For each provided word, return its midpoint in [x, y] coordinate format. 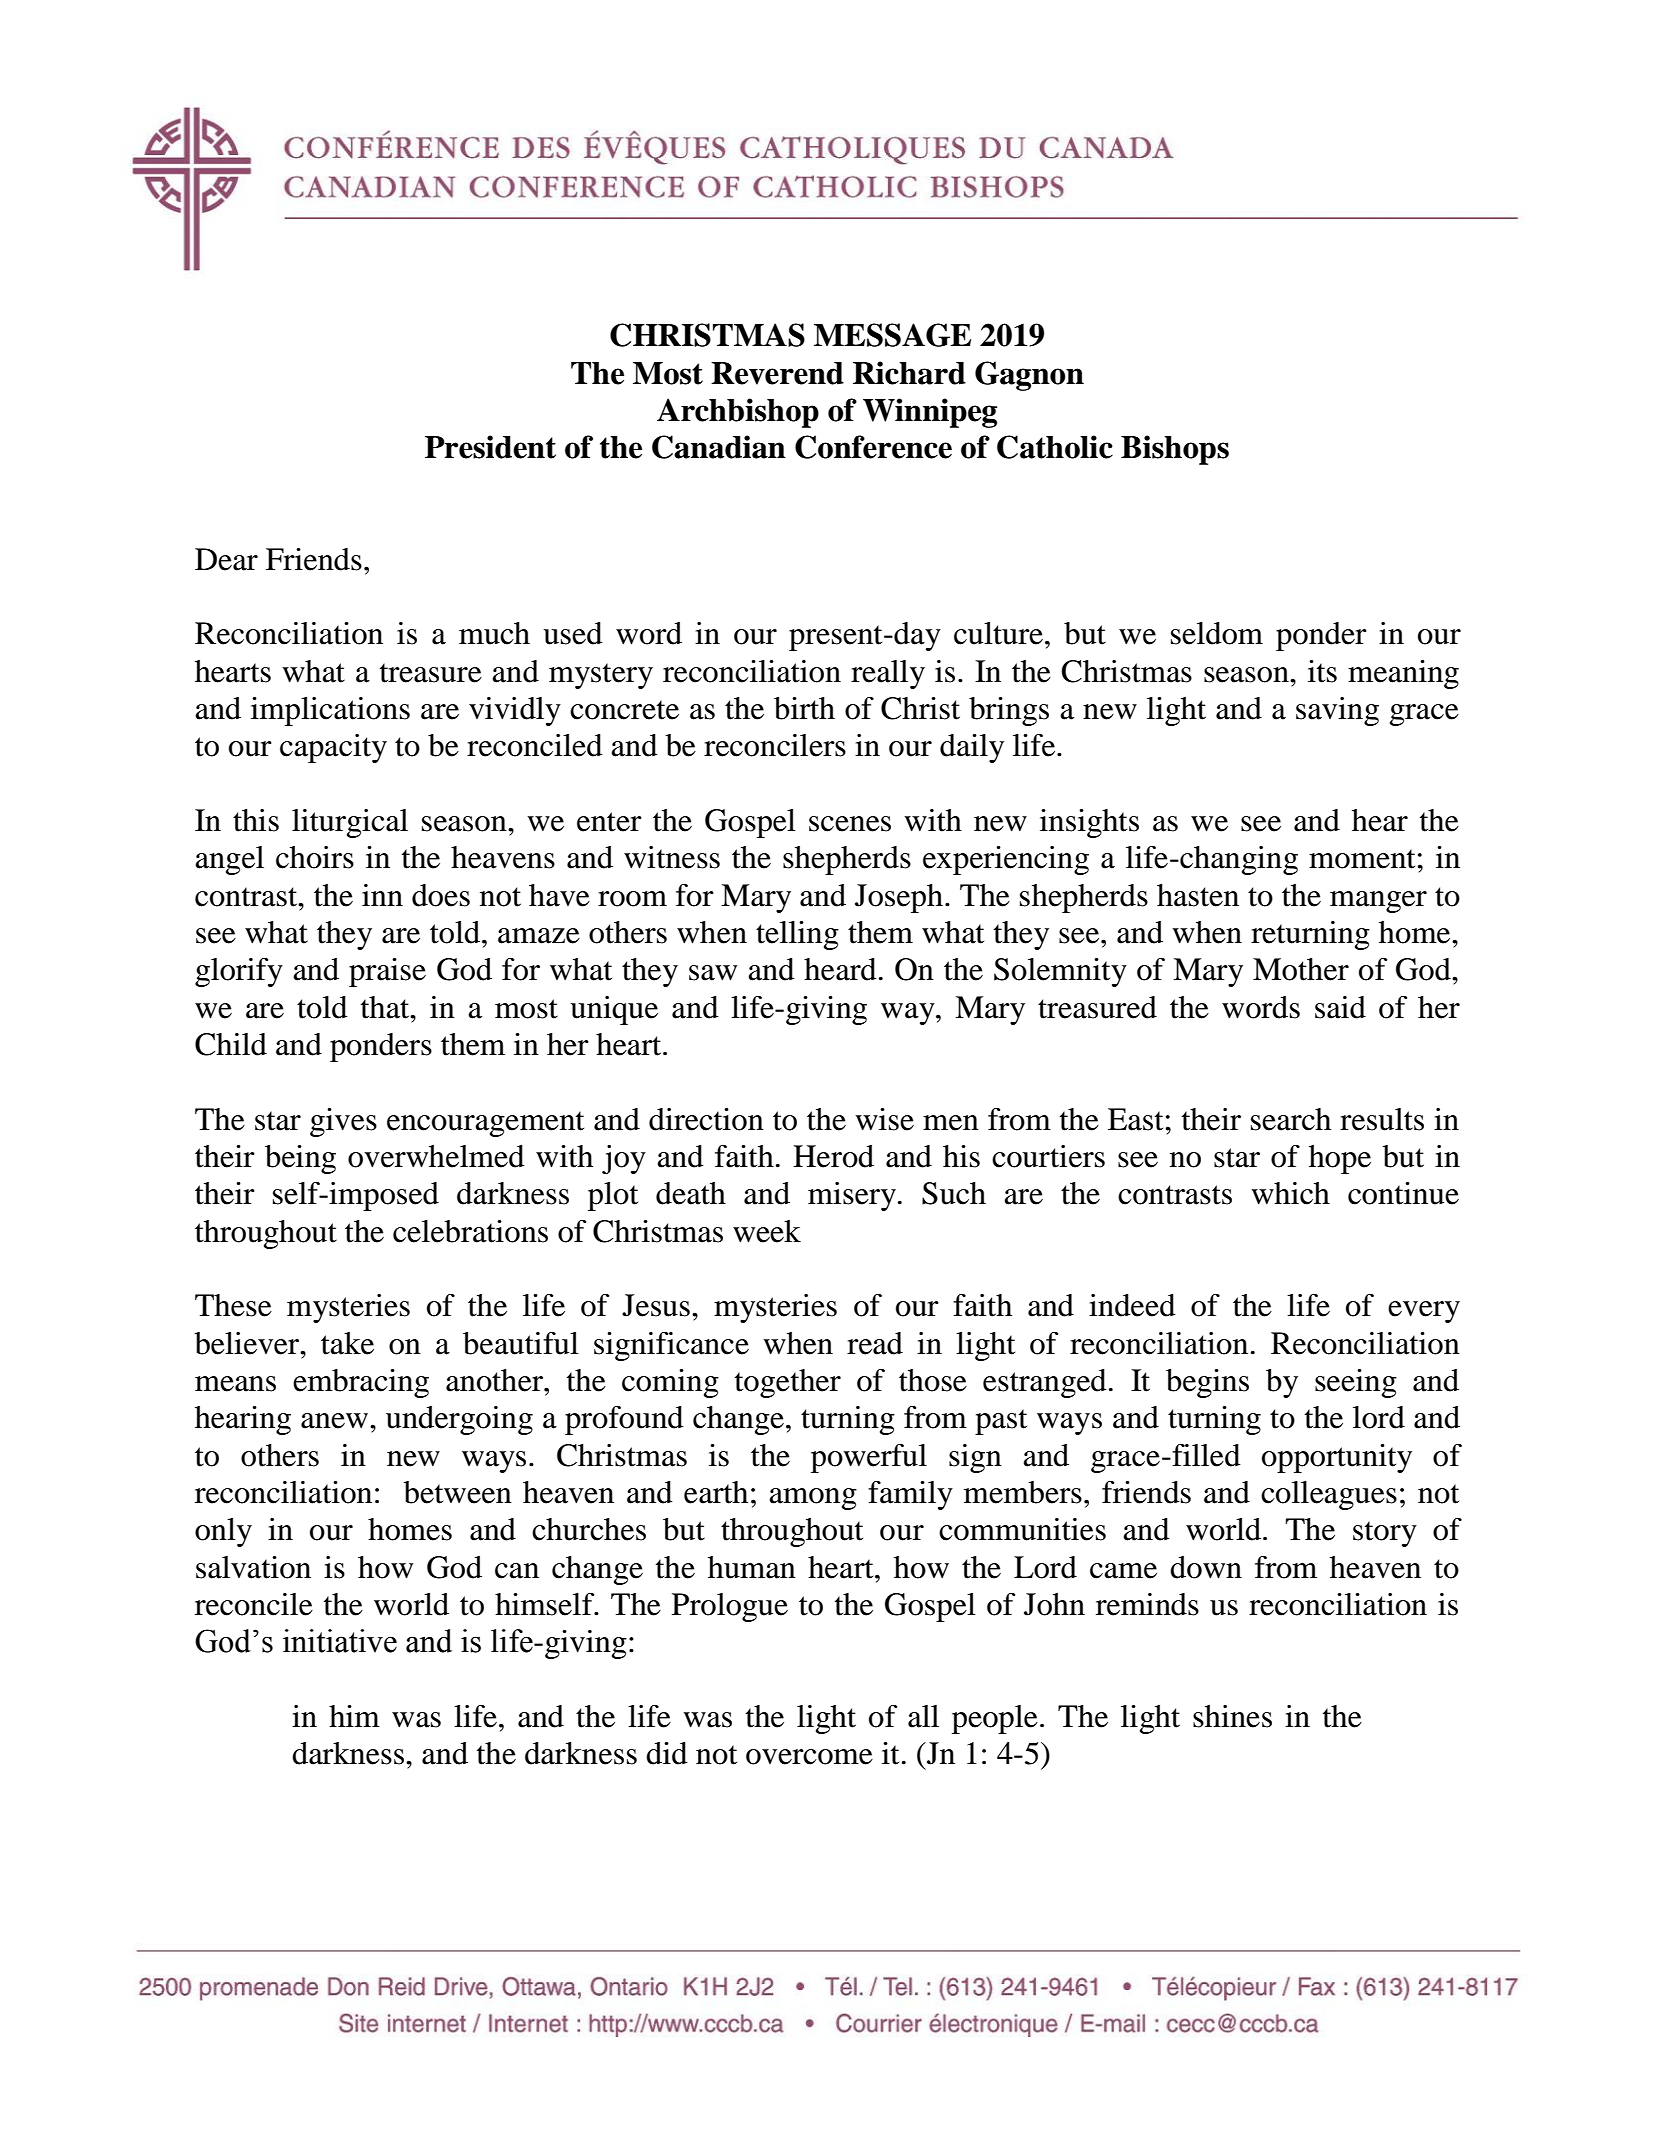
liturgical [350, 823]
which [1290, 1193]
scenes [850, 824]
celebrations [470, 1231]
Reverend [777, 373]
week [767, 1231]
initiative [340, 1641]
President [490, 447]
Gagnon [1029, 376]
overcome [809, 1757]
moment [1362, 859]
